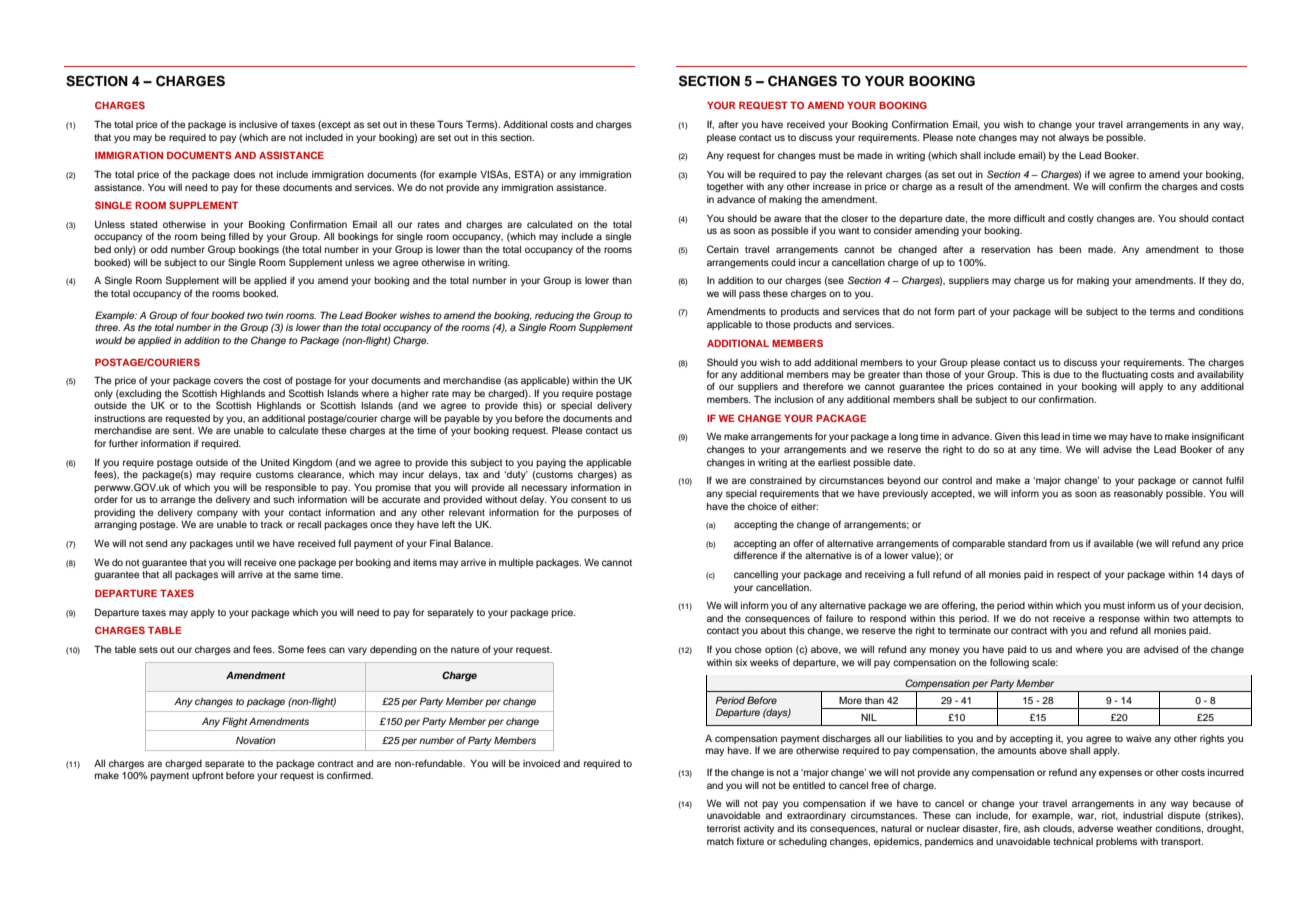 Image resolution: width=1308 pixels, height=924 pixels. Describe the element at coordinates (208, 776) in the document. I see `upfront` at that location.
